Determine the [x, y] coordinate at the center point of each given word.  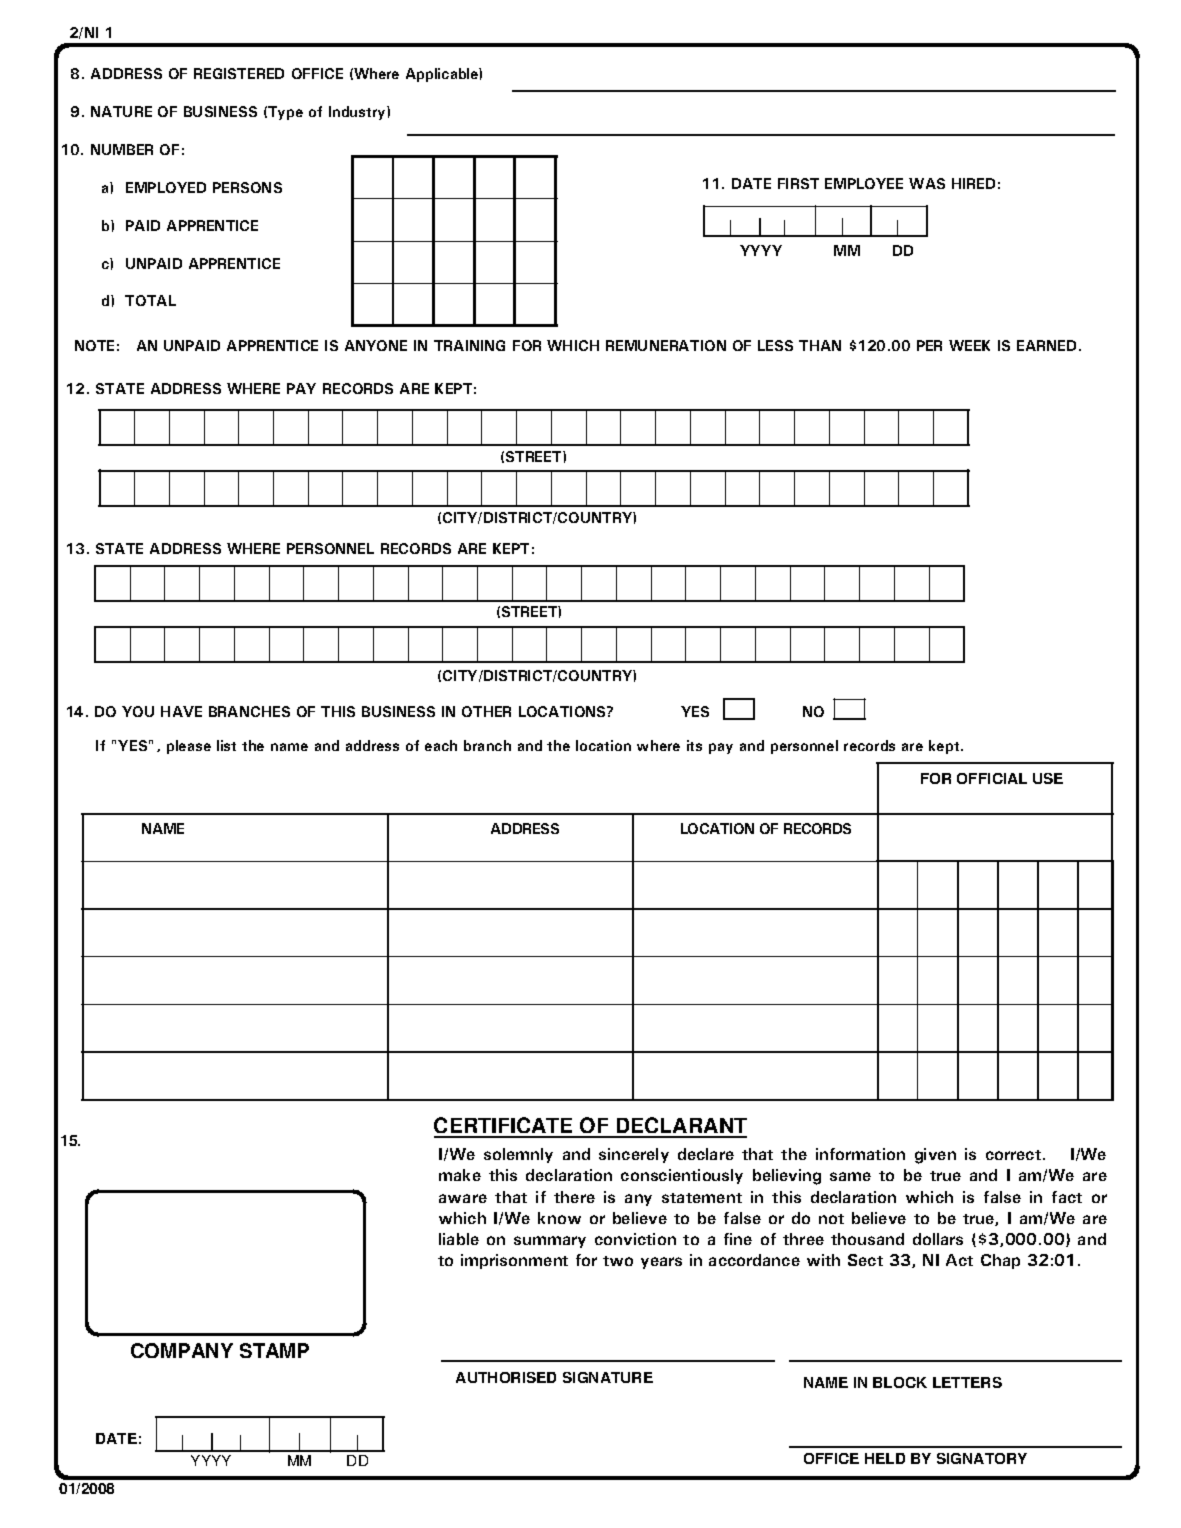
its [694, 745]
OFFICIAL [992, 778]
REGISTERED [239, 73]
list [226, 745]
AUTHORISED [506, 1377]
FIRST [798, 183]
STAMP [274, 1350]
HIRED [973, 183]
